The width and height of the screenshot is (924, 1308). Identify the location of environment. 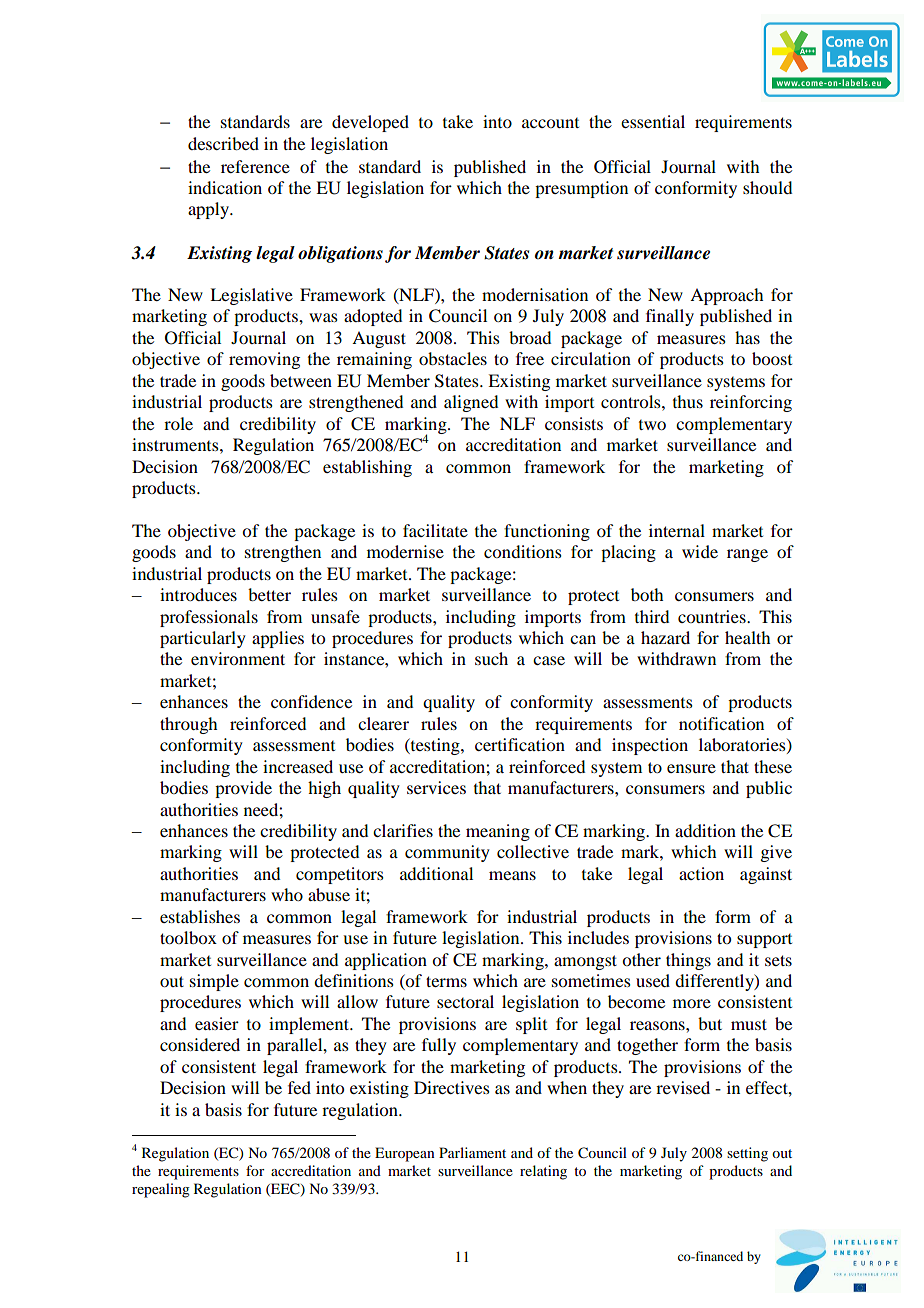
(238, 658).
